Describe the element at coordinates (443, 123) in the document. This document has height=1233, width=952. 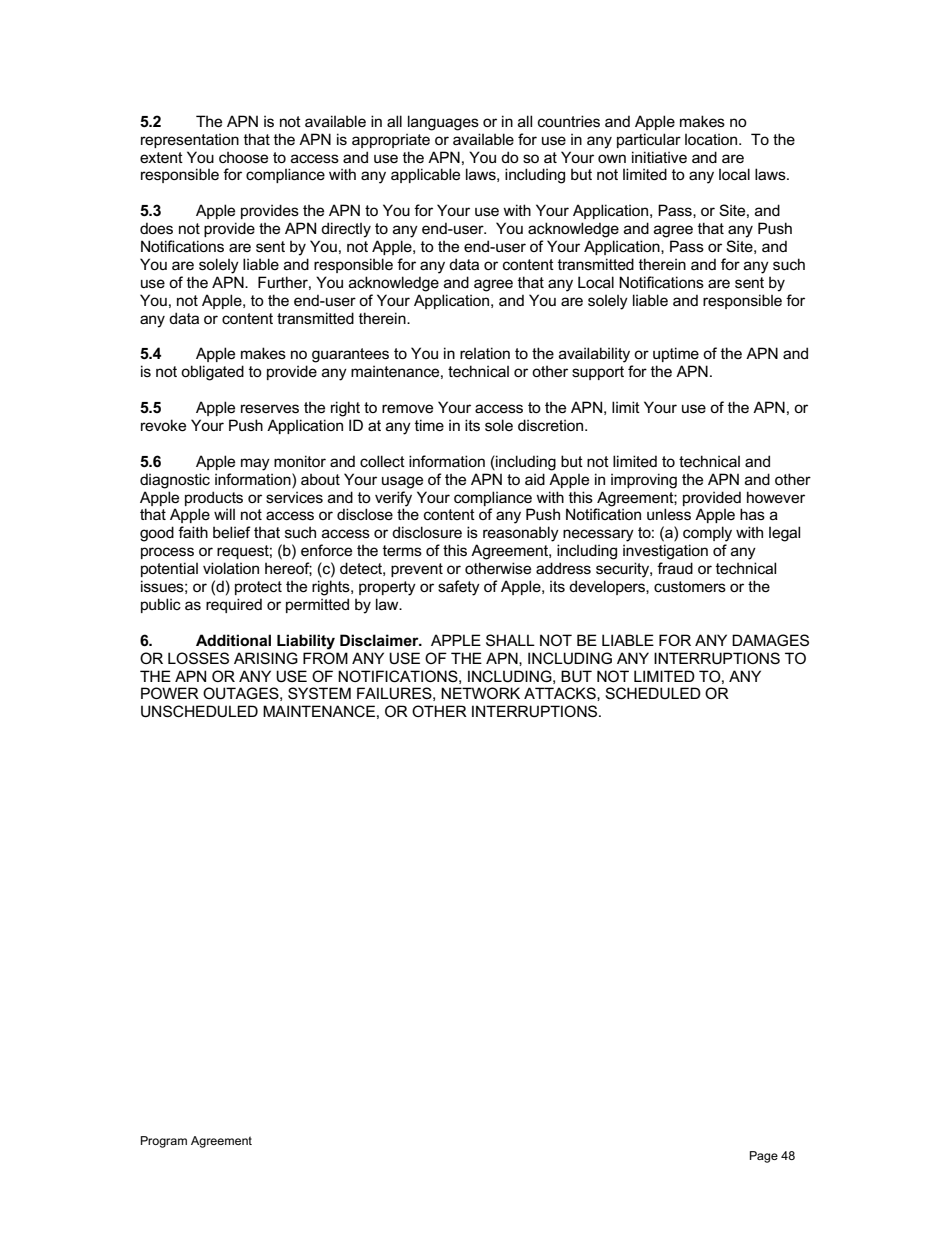
I see `languages` at that location.
